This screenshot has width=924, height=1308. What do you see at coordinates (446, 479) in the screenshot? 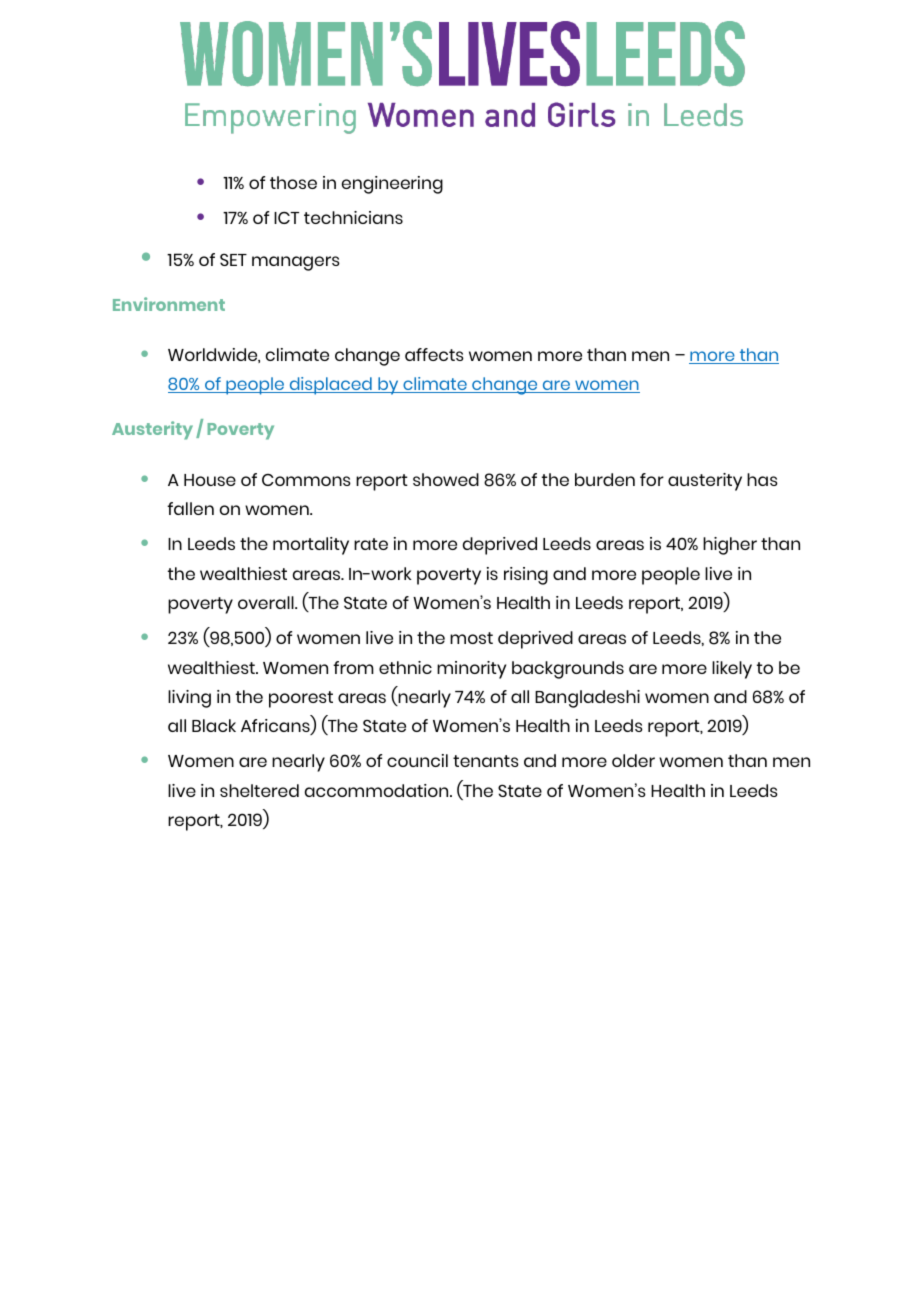
I see `showed` at bounding box center [446, 479].
